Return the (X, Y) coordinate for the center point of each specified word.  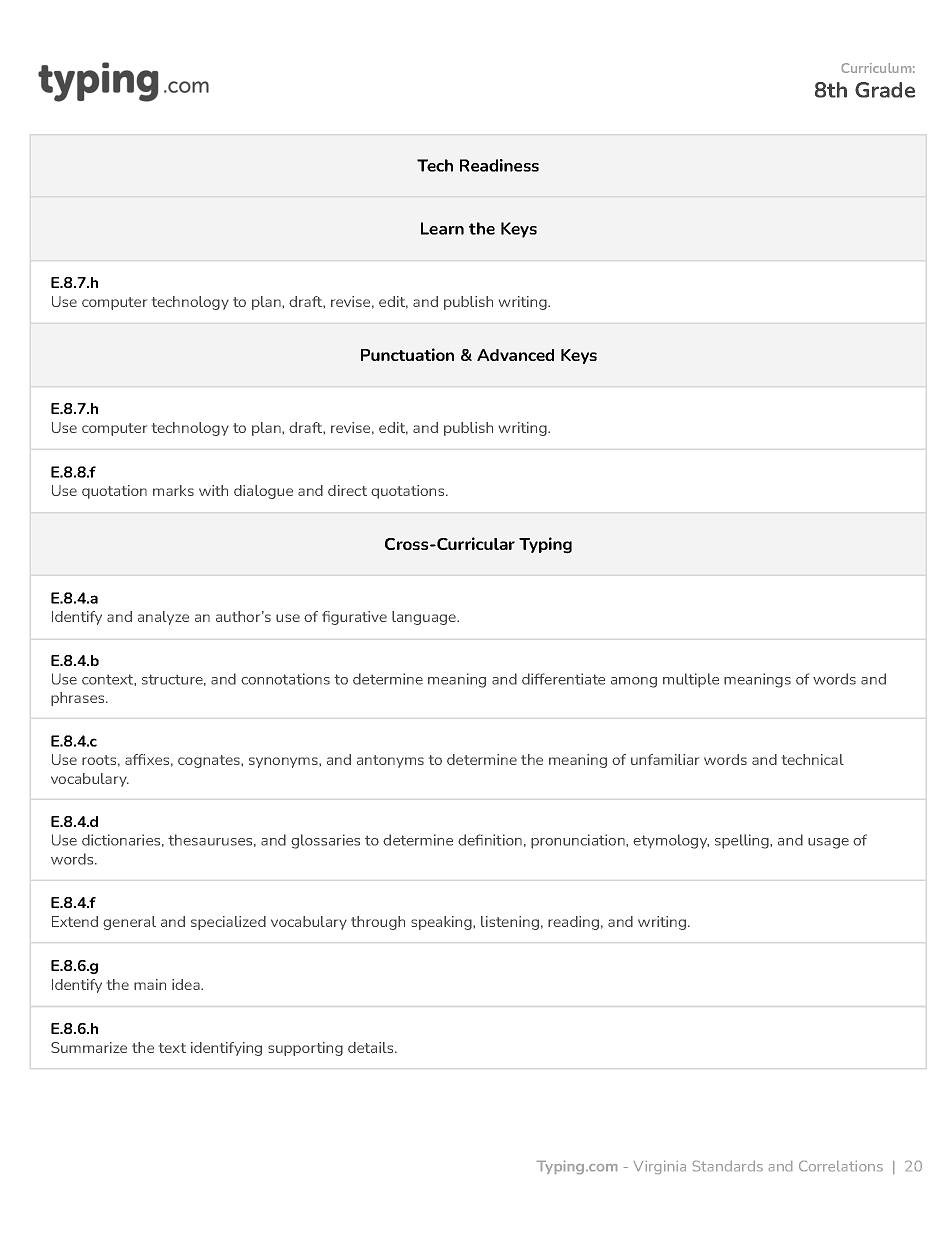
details (372, 1047)
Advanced (515, 355)
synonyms (284, 762)
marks (173, 490)
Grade (885, 90)
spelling (743, 841)
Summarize (89, 1047)
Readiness (499, 165)
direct (347, 490)
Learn (442, 228)
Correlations (841, 1166)
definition (490, 840)
